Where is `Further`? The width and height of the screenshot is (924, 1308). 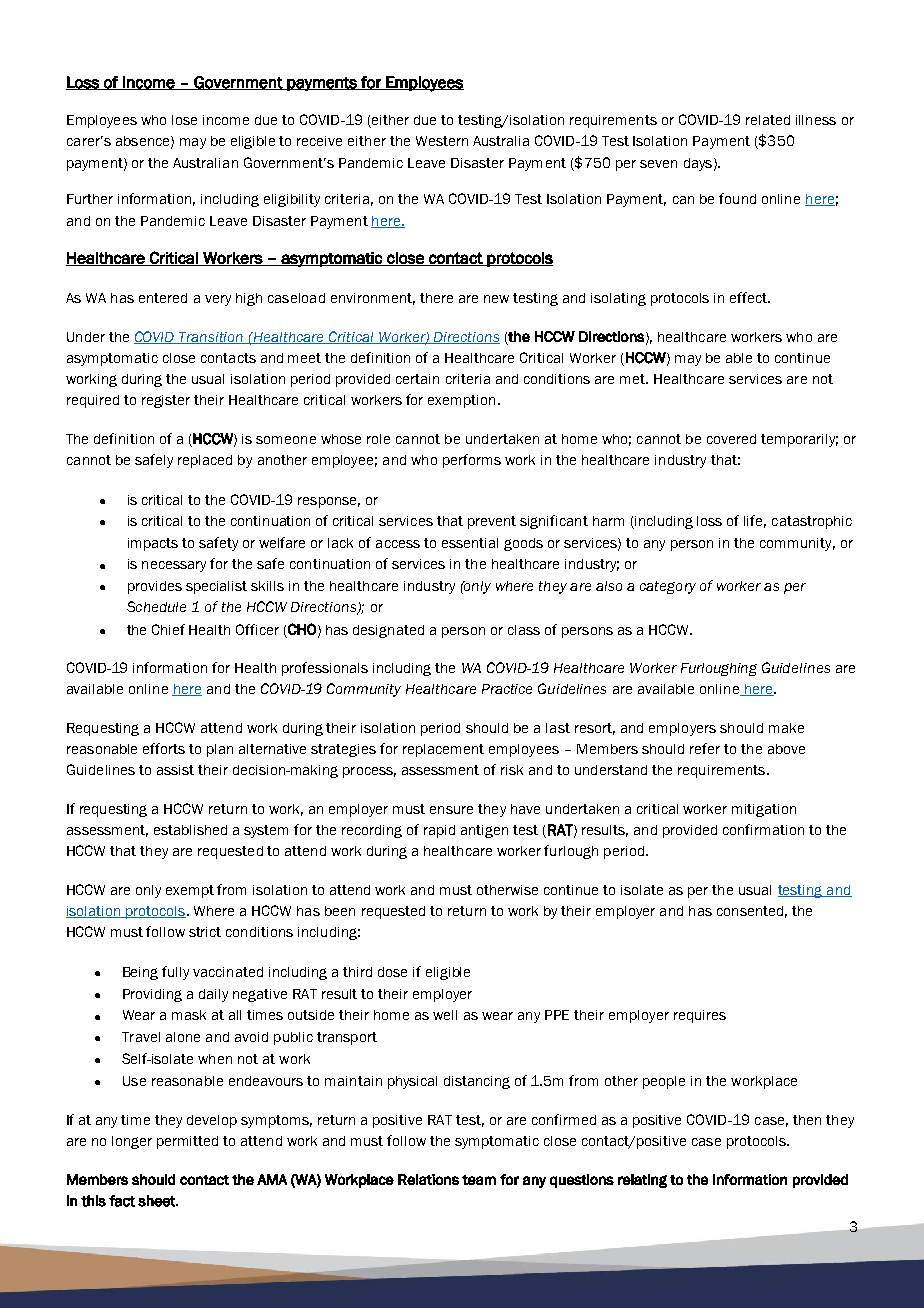 Further is located at coordinates (90, 199).
